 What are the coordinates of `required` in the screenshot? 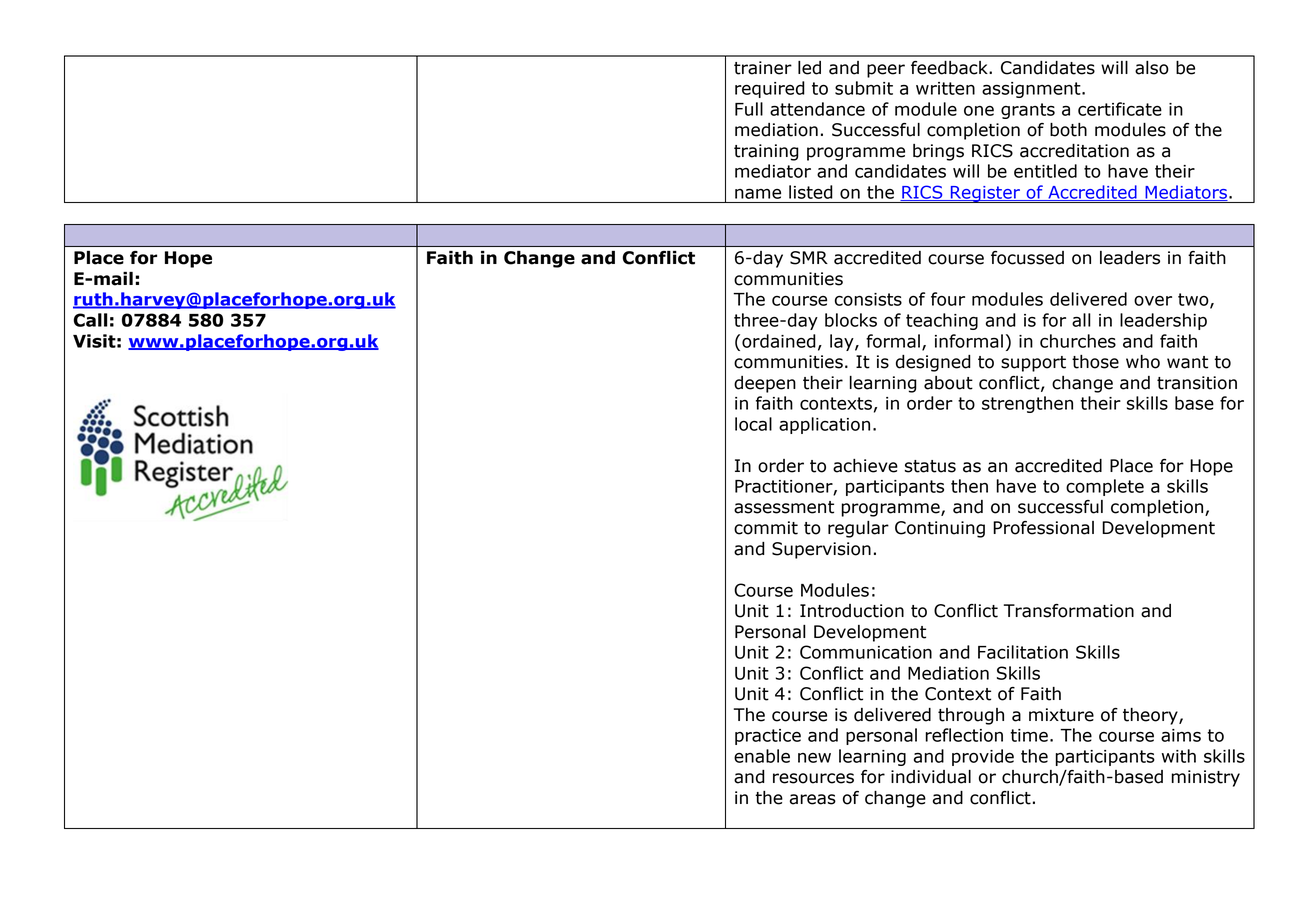 It's located at (770, 89).
